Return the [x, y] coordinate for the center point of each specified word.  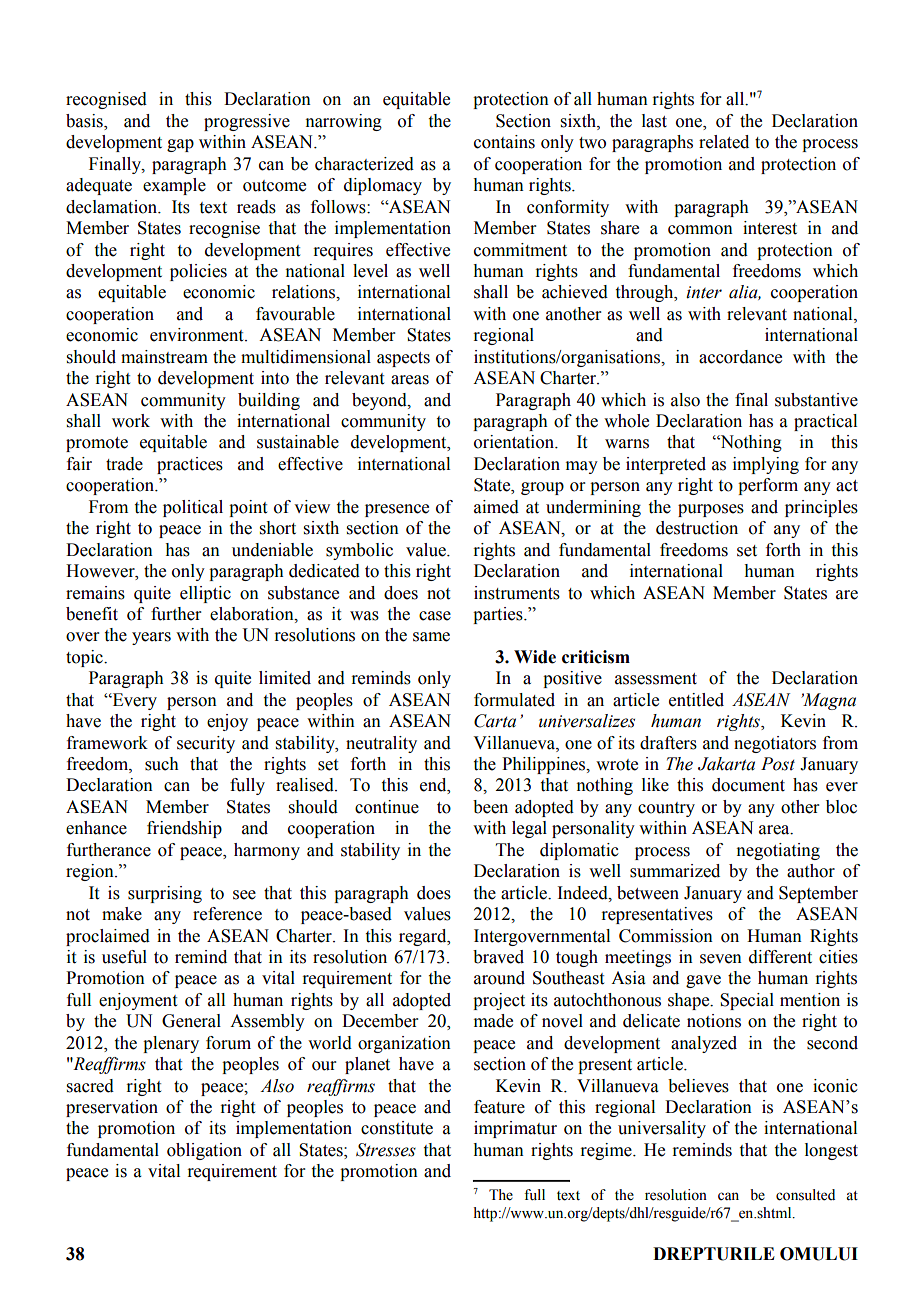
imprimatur [515, 1129]
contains [504, 142]
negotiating [778, 851]
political [193, 508]
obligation [204, 1151]
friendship [184, 829]
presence [397, 510]
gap [180, 145]
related [724, 142]
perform [768, 486]
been [490, 807]
